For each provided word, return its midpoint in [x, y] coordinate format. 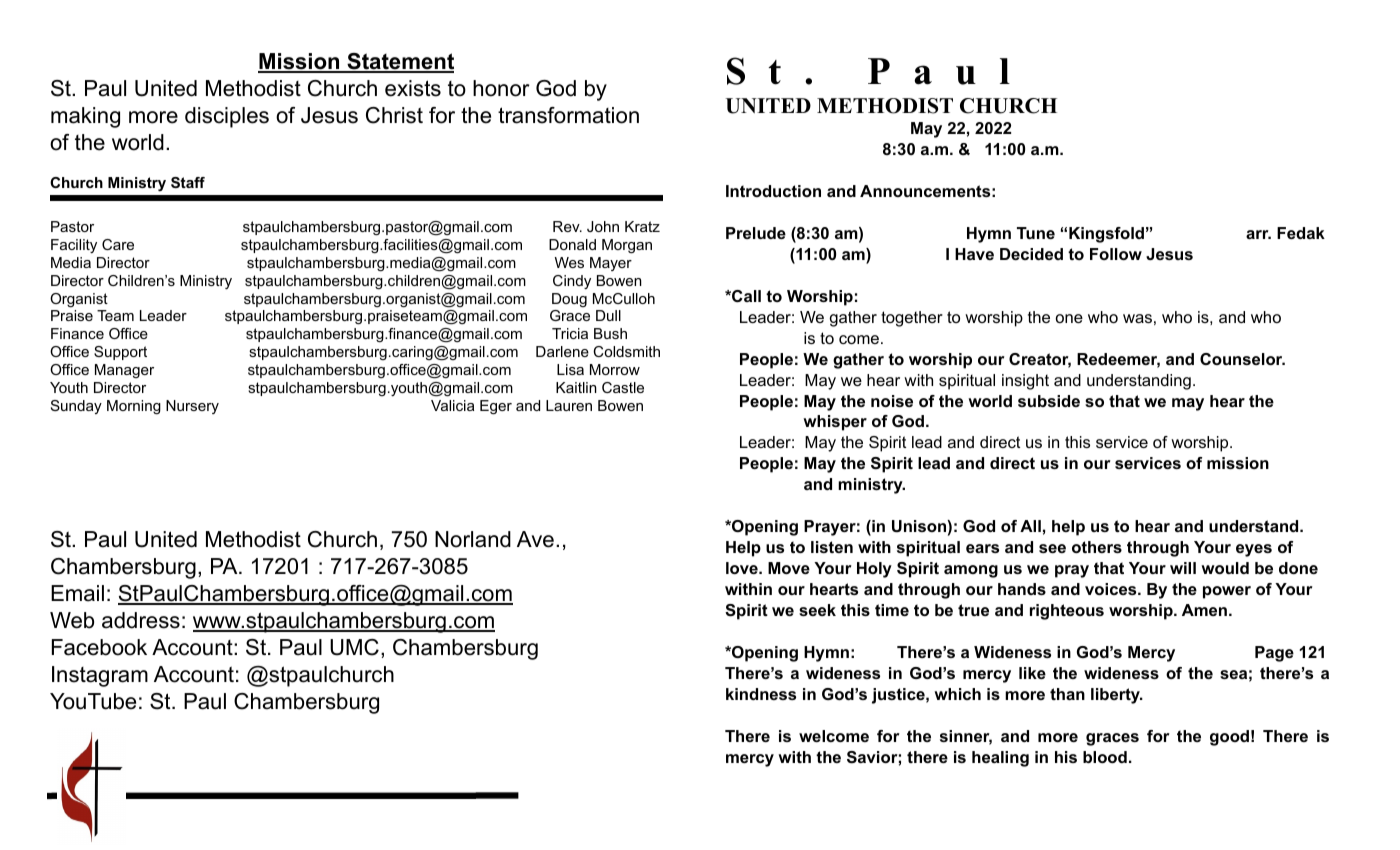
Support [120, 353]
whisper [835, 423]
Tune [1036, 233]
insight [1025, 382]
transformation [568, 115]
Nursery [192, 407]
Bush [610, 333]
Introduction [773, 191]
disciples [227, 117]
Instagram [100, 676]
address [141, 620]
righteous [1067, 612]
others [1097, 547]
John [603, 226]
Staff [188, 182]
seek [817, 610]
